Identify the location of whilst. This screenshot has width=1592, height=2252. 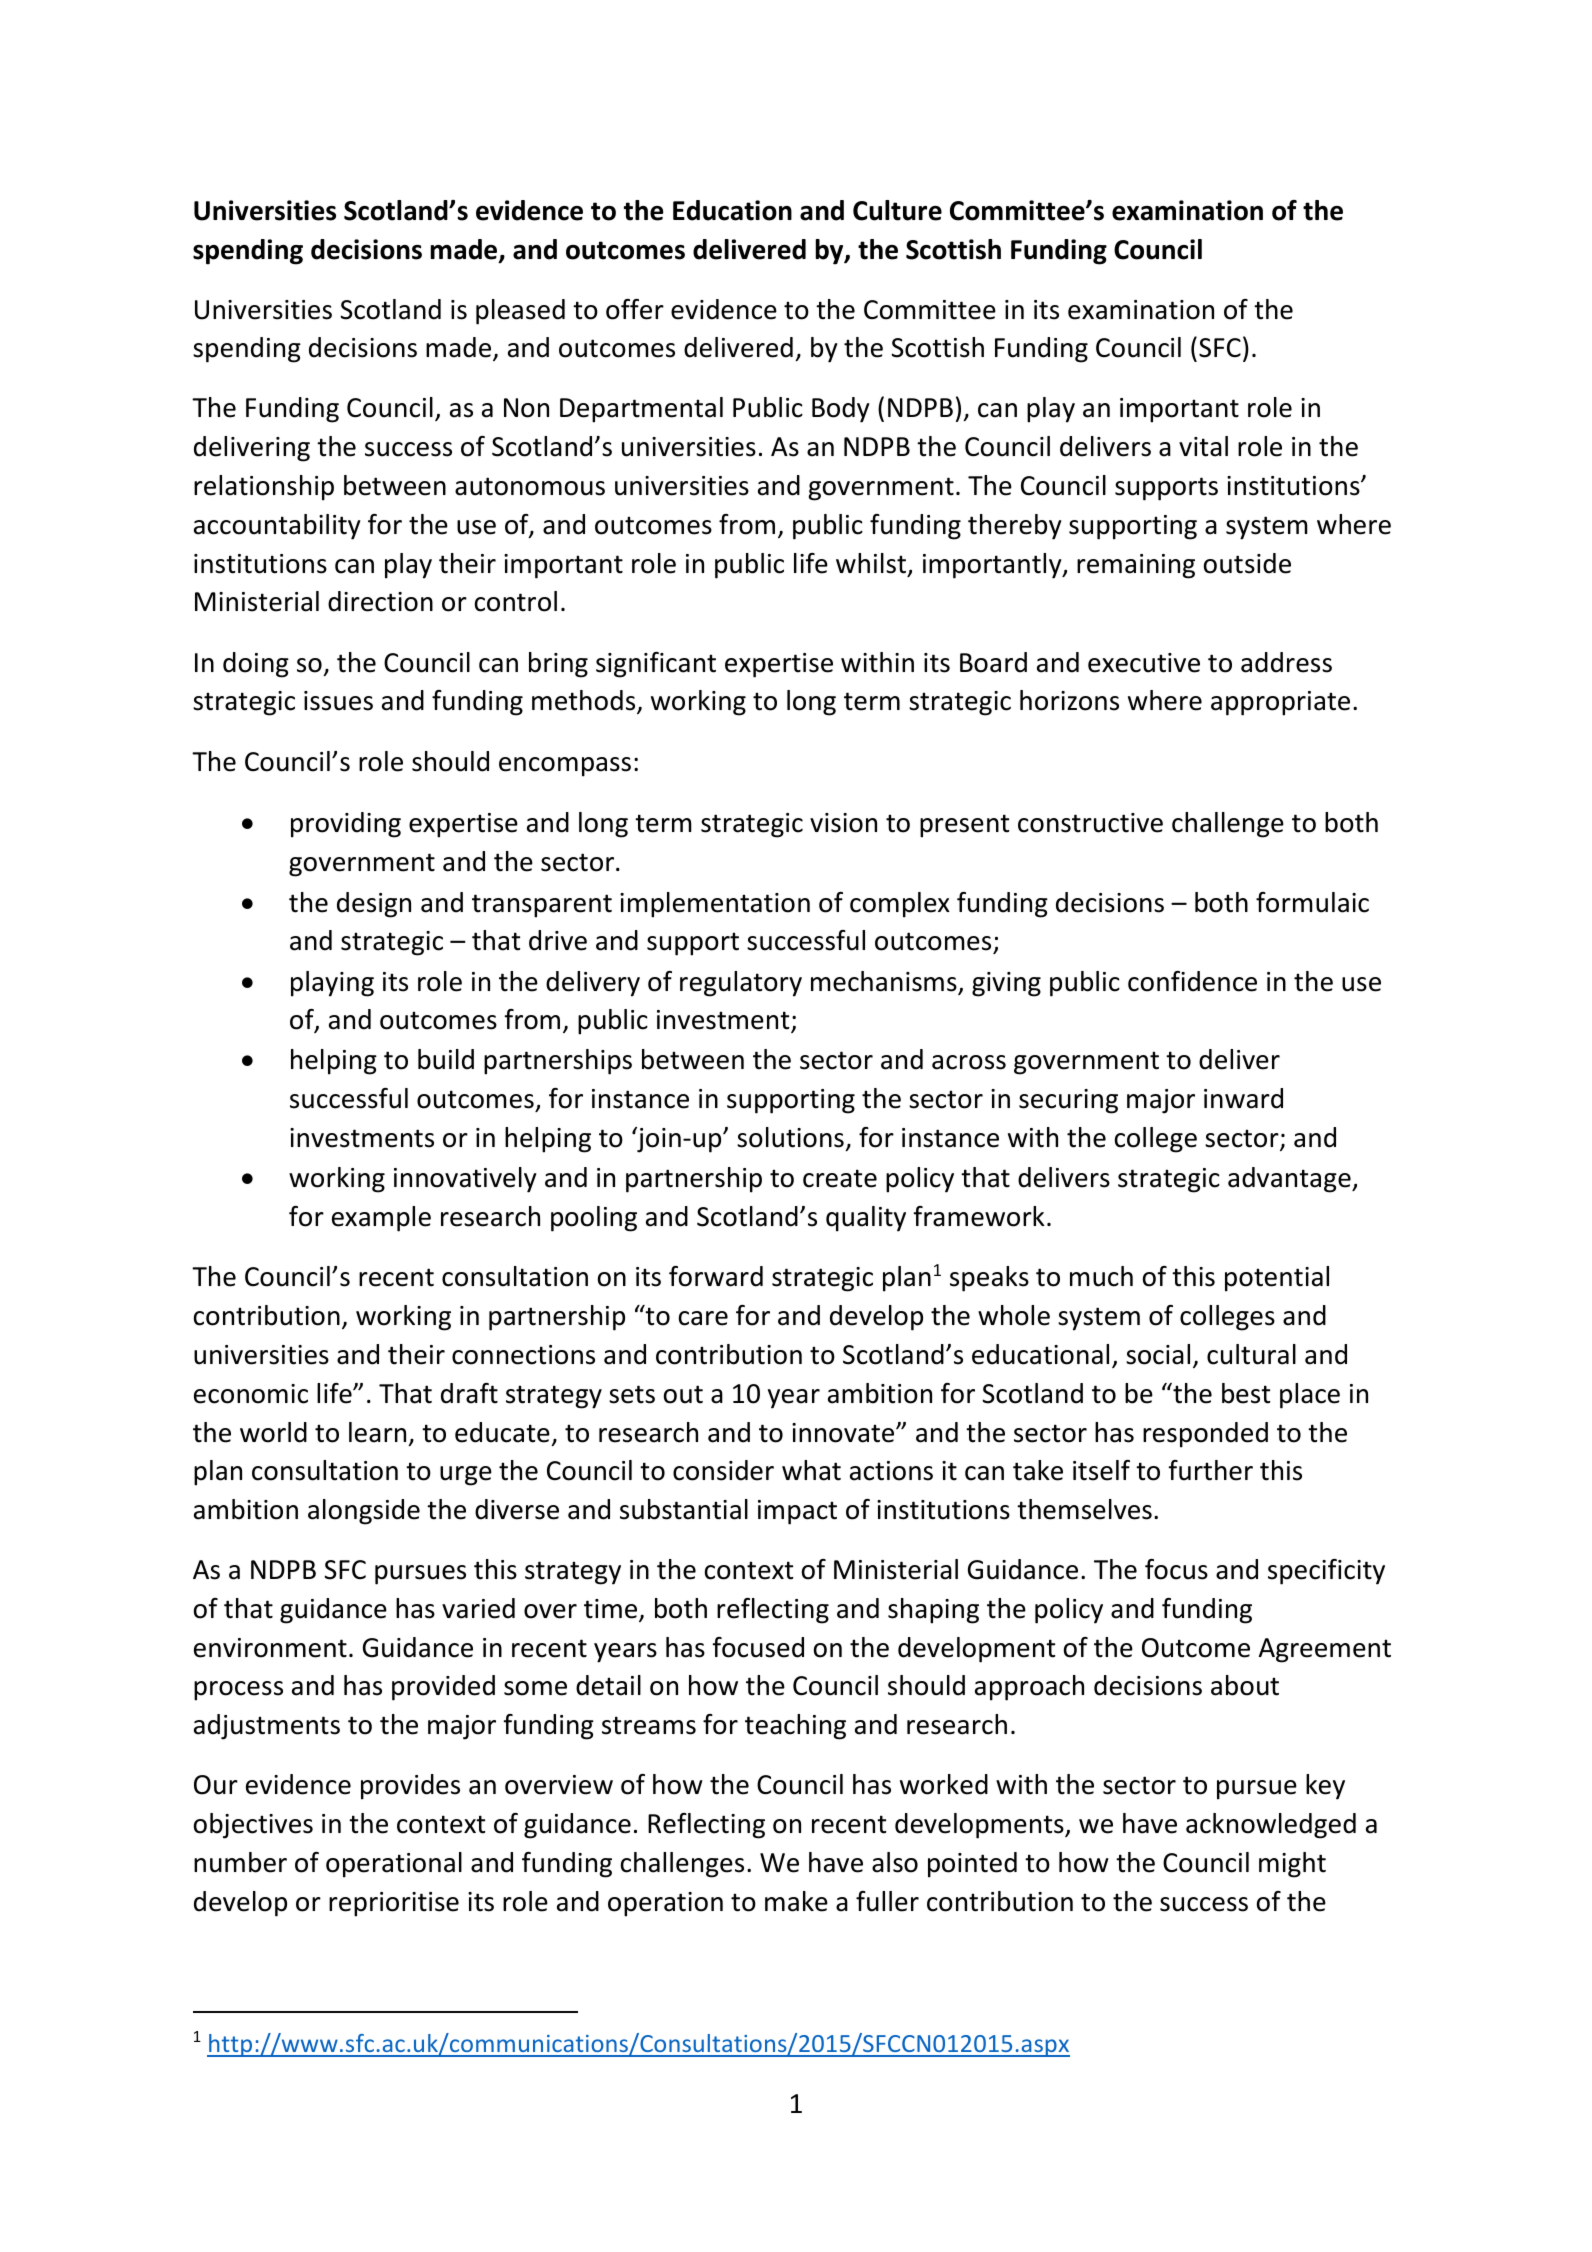
(871, 563).
